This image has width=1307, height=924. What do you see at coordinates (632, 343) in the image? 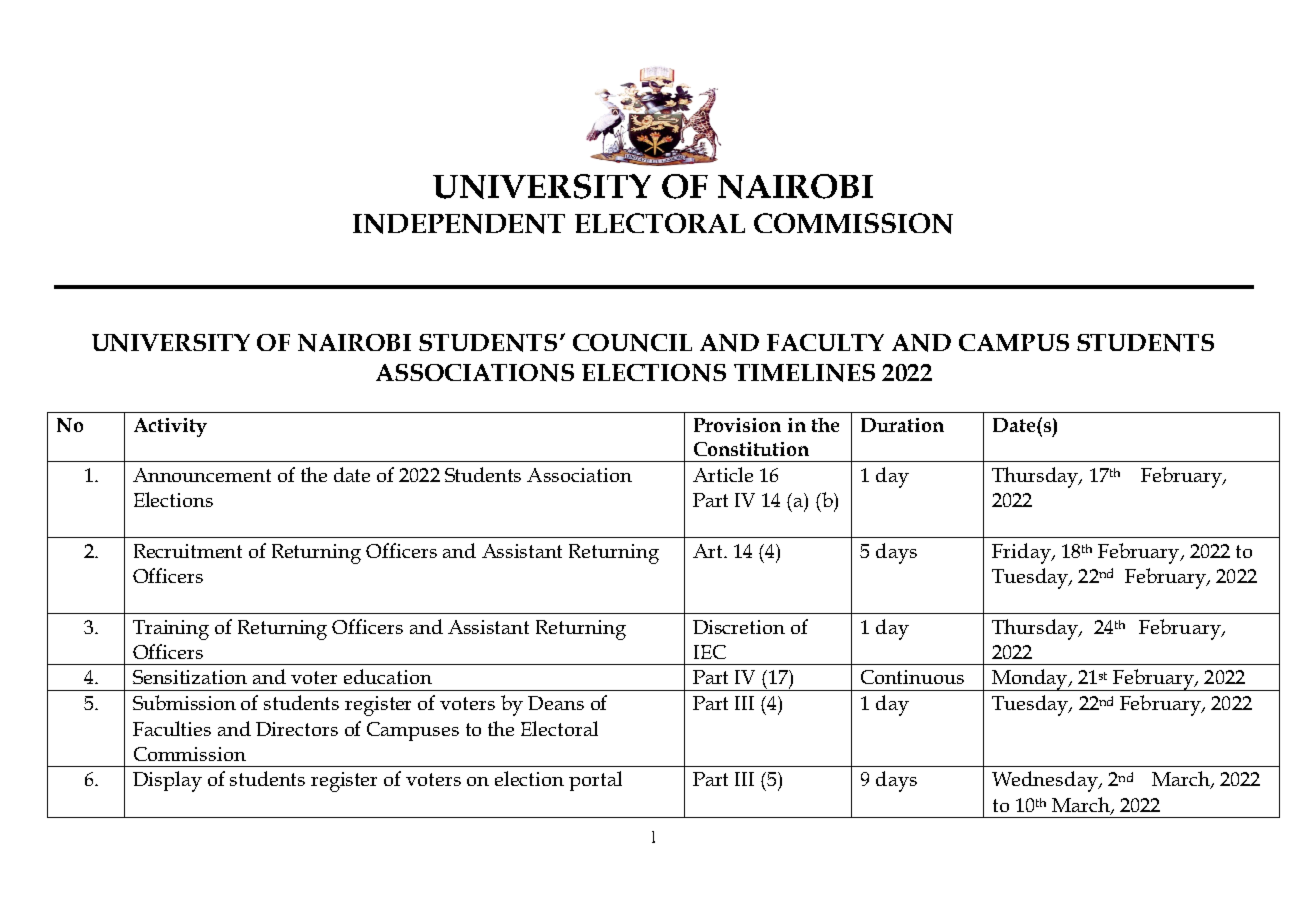
I see `COUNCIL` at bounding box center [632, 343].
